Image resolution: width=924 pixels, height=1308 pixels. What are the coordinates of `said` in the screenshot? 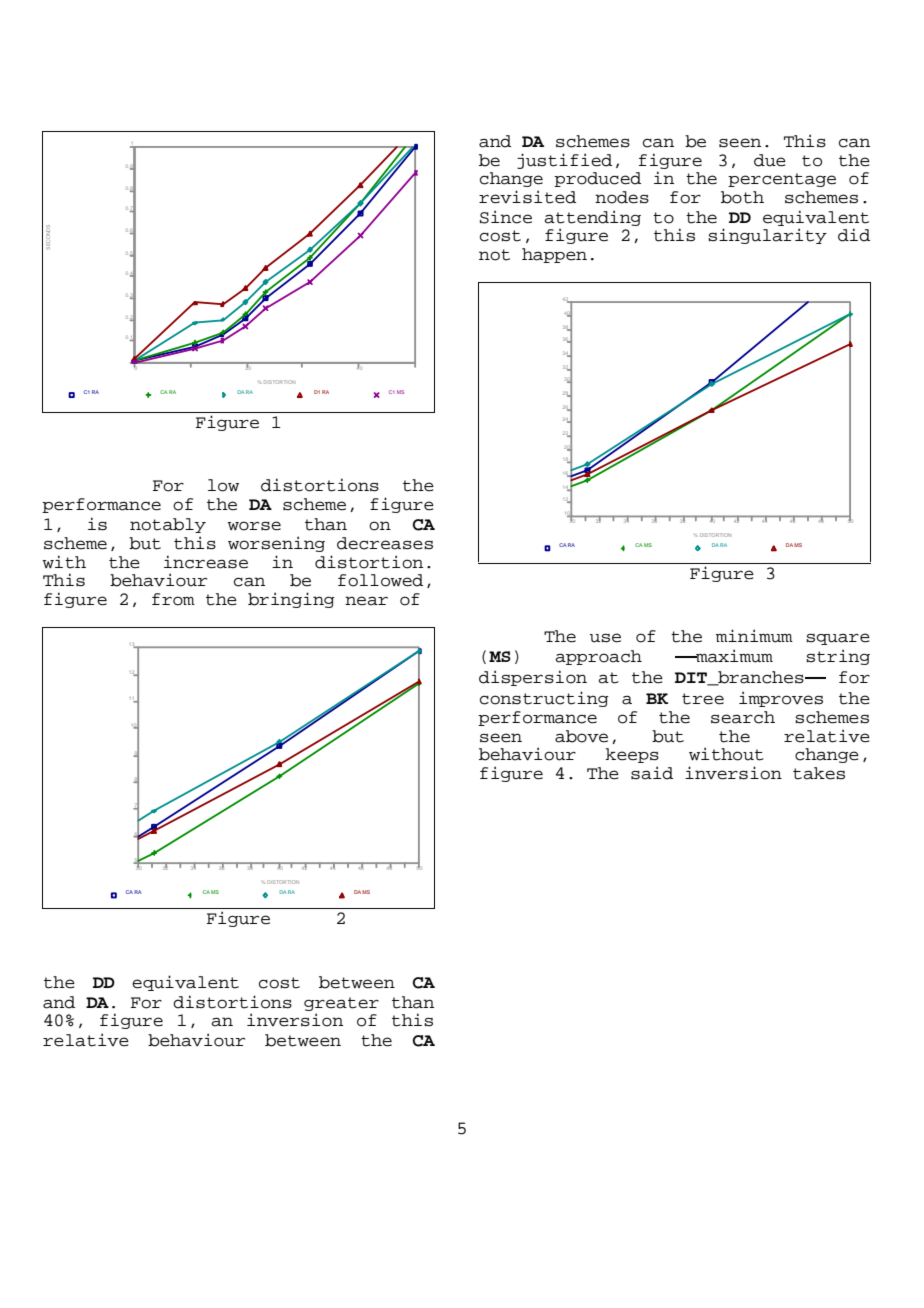 It's located at (652, 773).
